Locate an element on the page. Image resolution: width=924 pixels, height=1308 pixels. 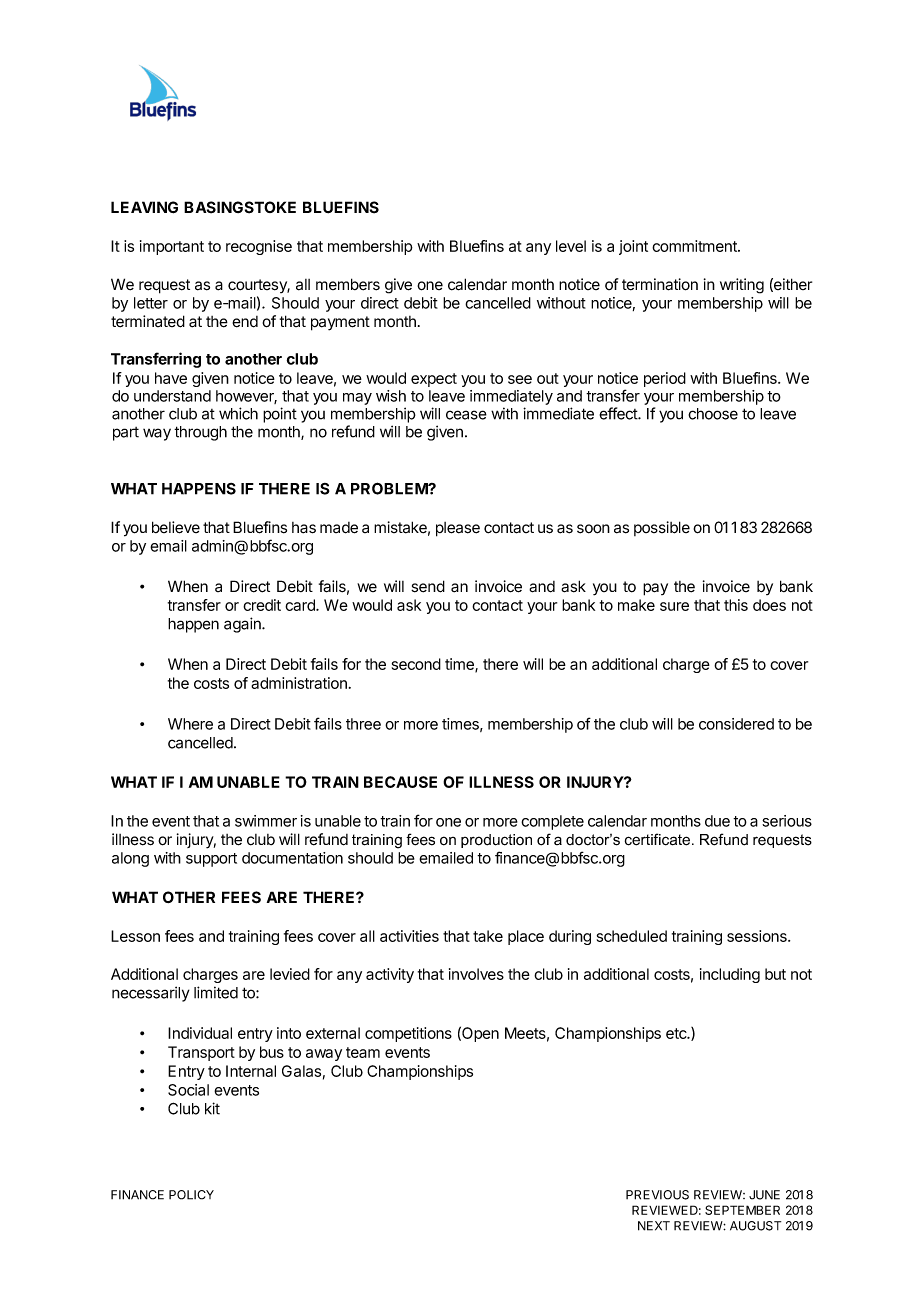
PREVIOUS is located at coordinates (657, 1195).
